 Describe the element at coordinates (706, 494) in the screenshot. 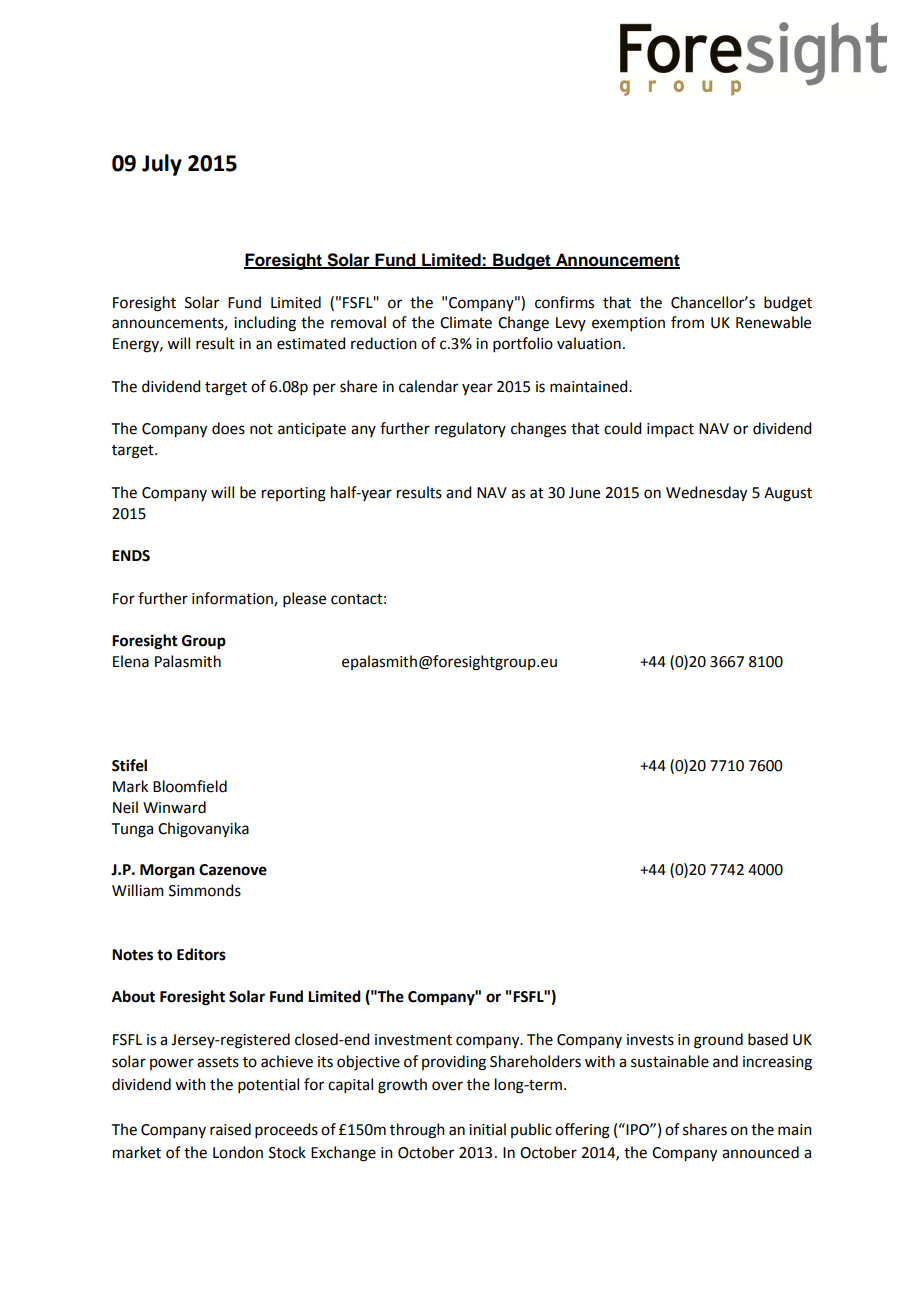

I see `Wednesday` at that location.
